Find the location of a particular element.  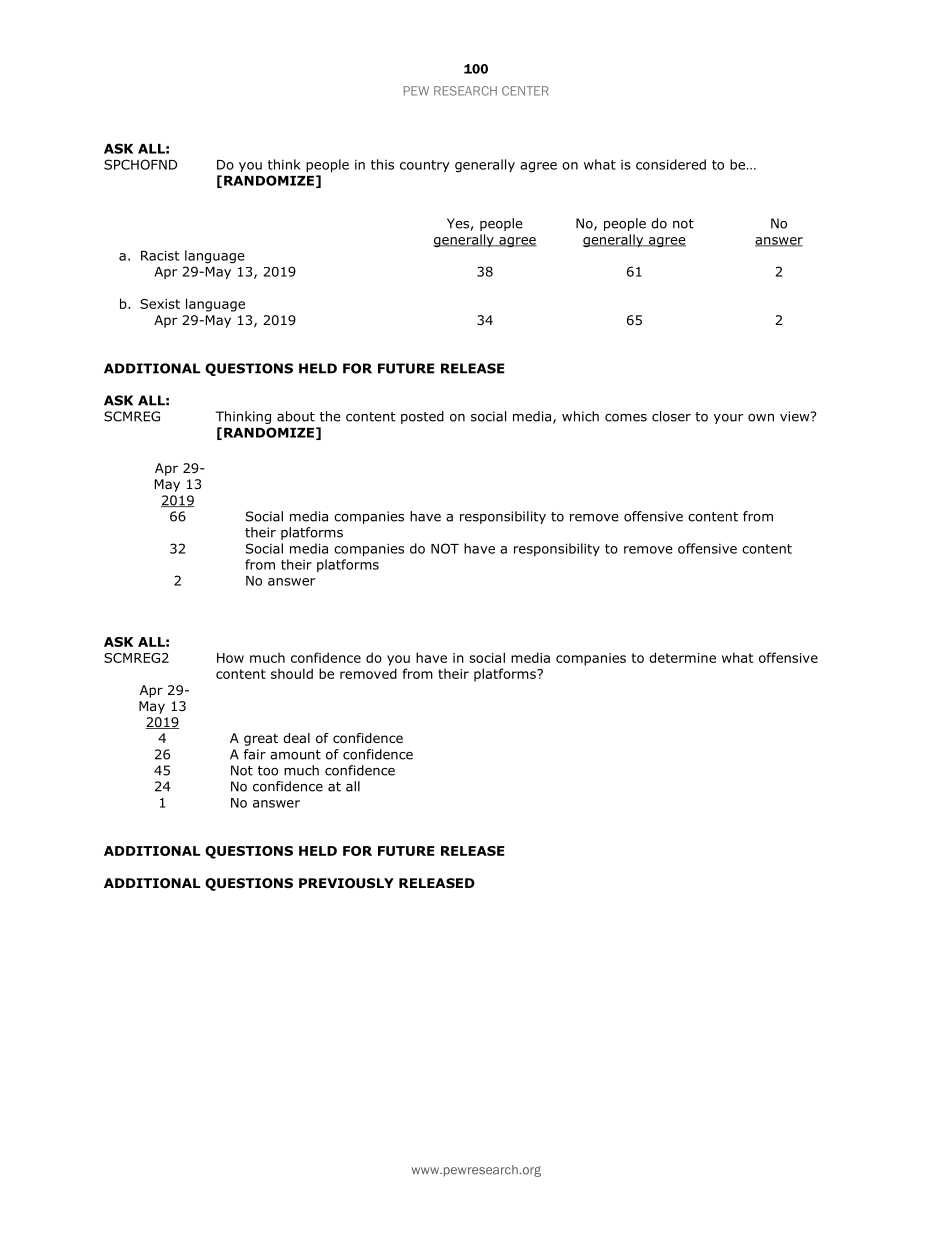

posted is located at coordinates (422, 417).
